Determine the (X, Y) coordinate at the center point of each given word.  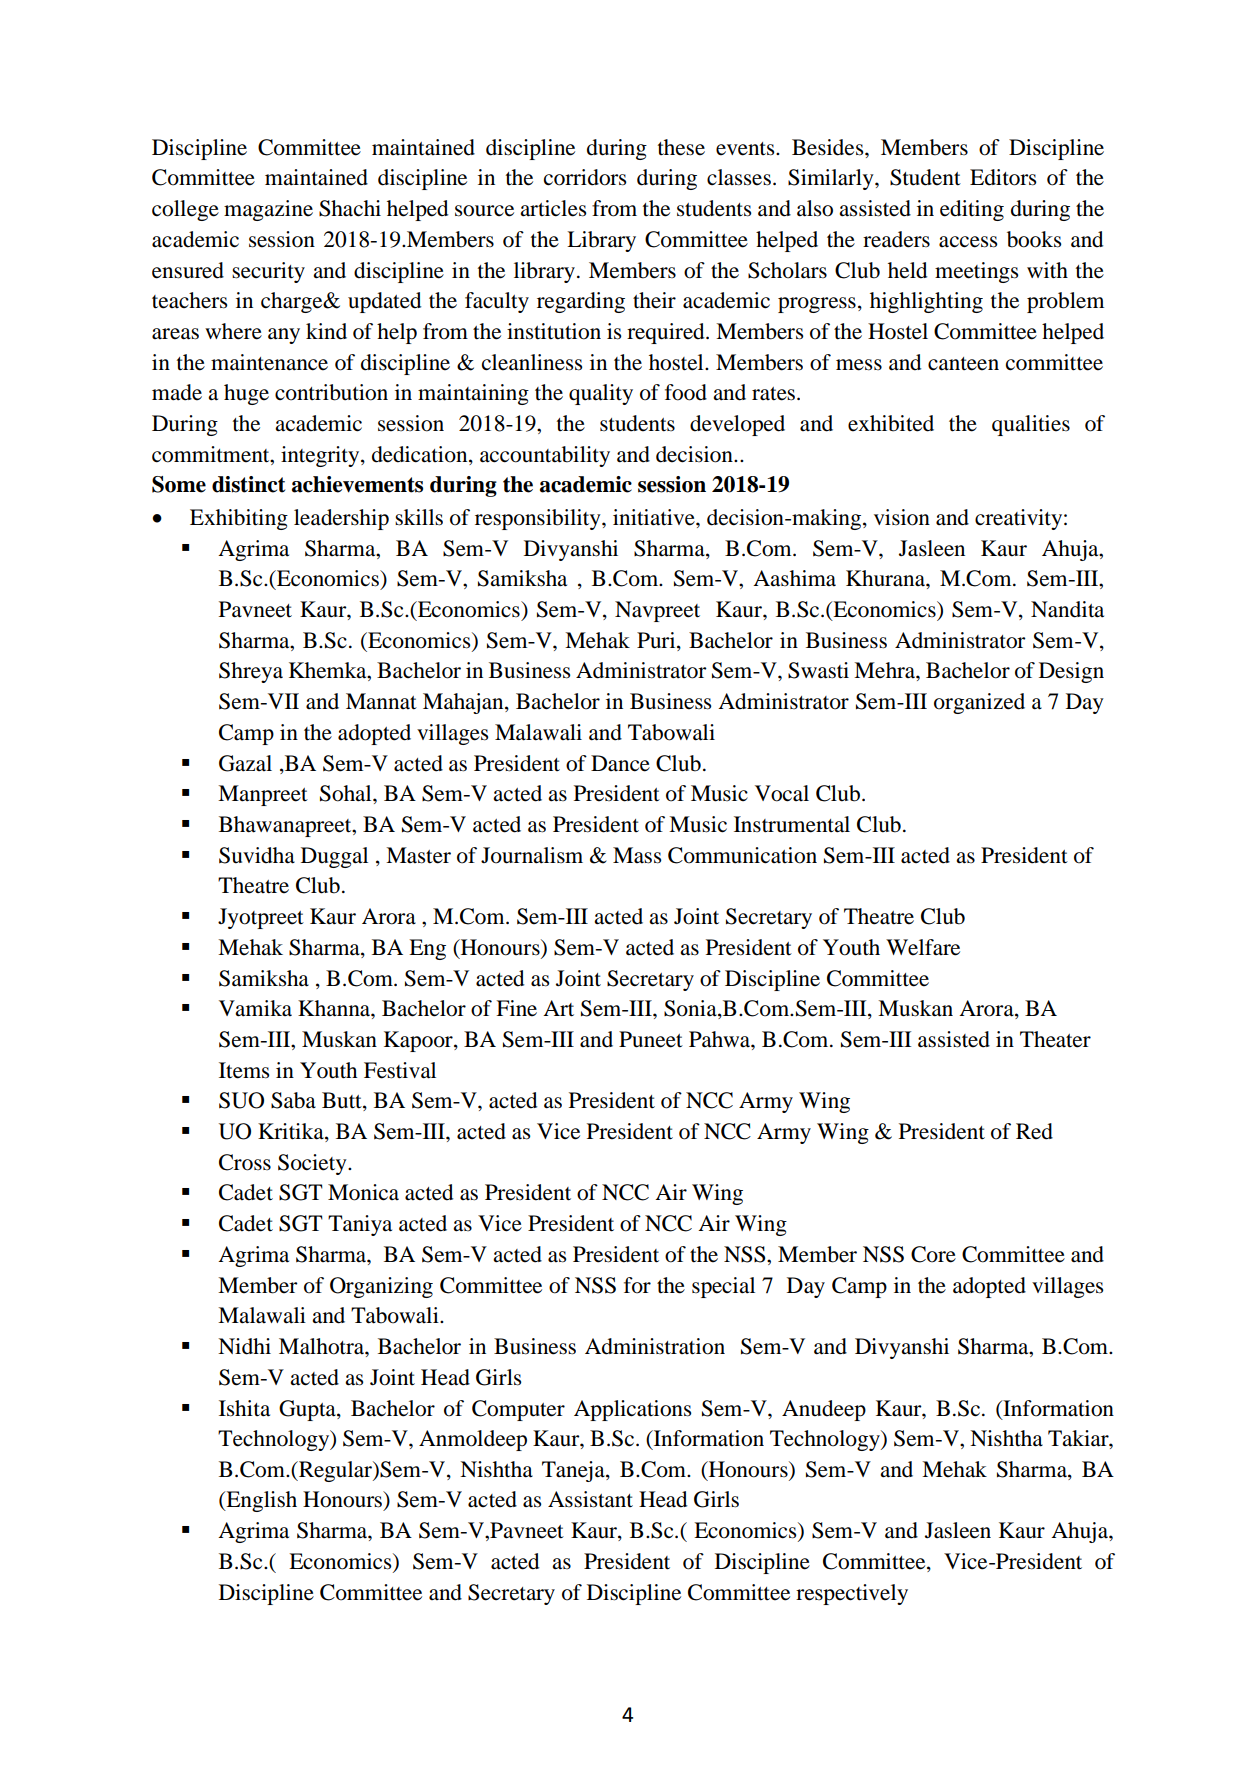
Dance (620, 763)
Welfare (923, 947)
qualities (1031, 425)
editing (972, 210)
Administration (655, 1346)
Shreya (251, 672)
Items (244, 1070)
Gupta (308, 1410)
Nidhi (244, 1346)
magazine (268, 210)
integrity (321, 456)
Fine (516, 1008)
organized (979, 703)
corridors (585, 177)
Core (933, 1254)
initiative (655, 517)
